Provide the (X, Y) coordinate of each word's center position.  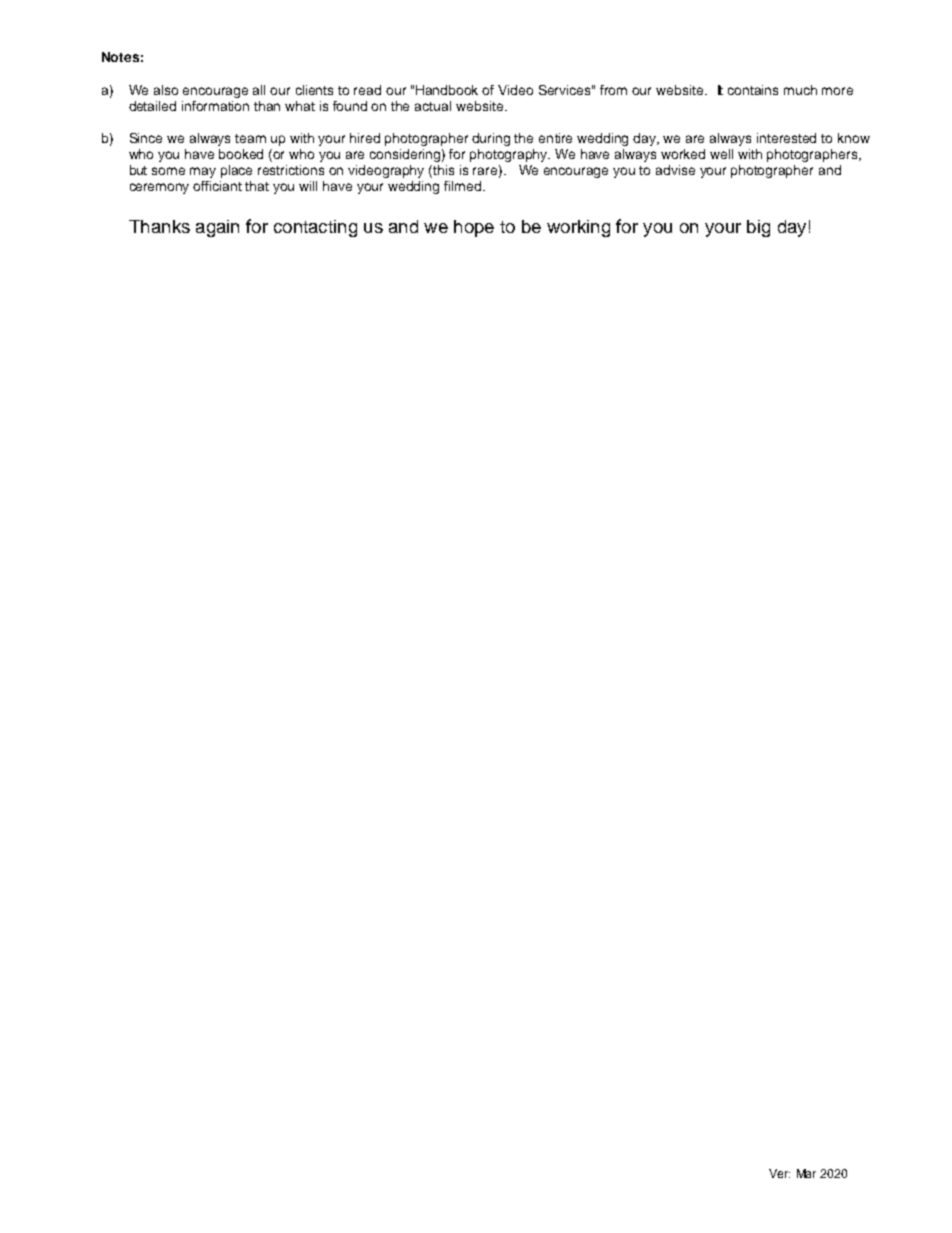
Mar (806, 1173)
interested (786, 138)
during (491, 139)
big (758, 228)
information (215, 106)
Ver (779, 1173)
